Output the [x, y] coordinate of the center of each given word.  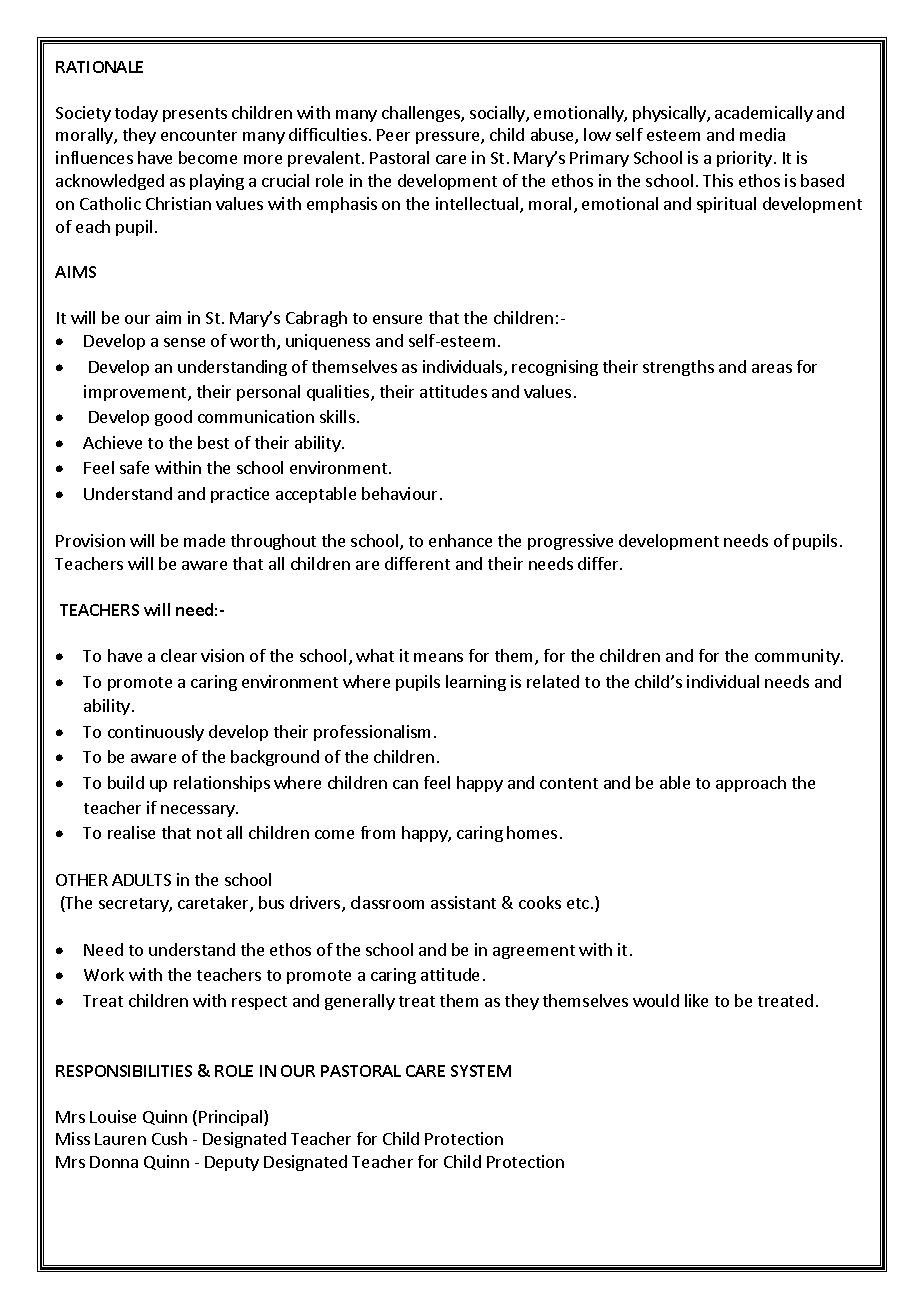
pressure [449, 138]
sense [184, 342]
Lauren [120, 1139]
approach [751, 784]
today [136, 114]
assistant [463, 902]
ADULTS [141, 880]
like [696, 1000]
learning [476, 683]
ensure [397, 319]
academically [764, 114]
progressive [570, 542]
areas [772, 368]
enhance [460, 540]
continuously [156, 733]
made [204, 540]
